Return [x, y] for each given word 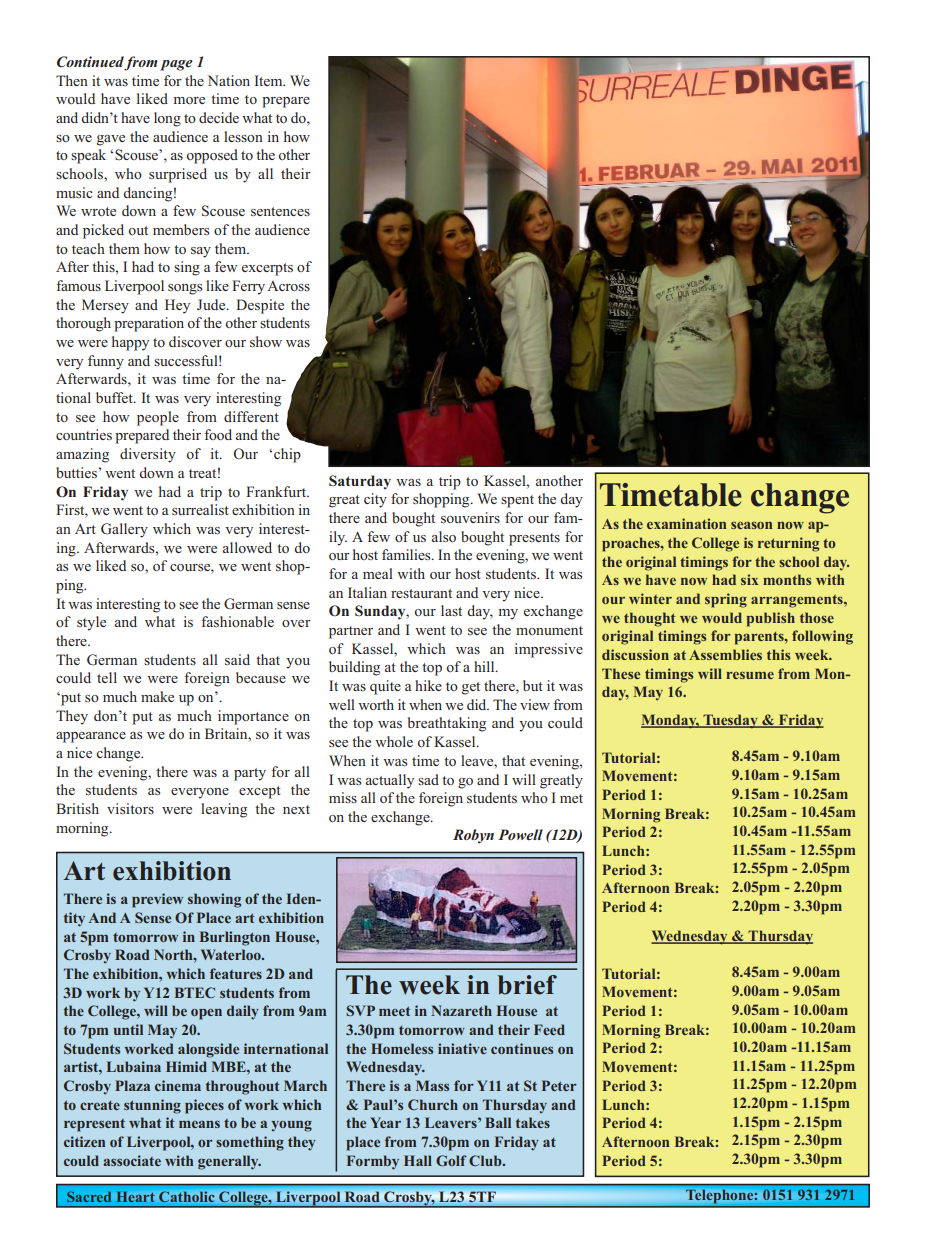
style [91, 623]
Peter [559, 1085]
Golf [451, 1160]
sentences [280, 211]
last [451, 610]
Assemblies [725, 654]
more [189, 100]
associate [132, 1160]
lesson [243, 136]
